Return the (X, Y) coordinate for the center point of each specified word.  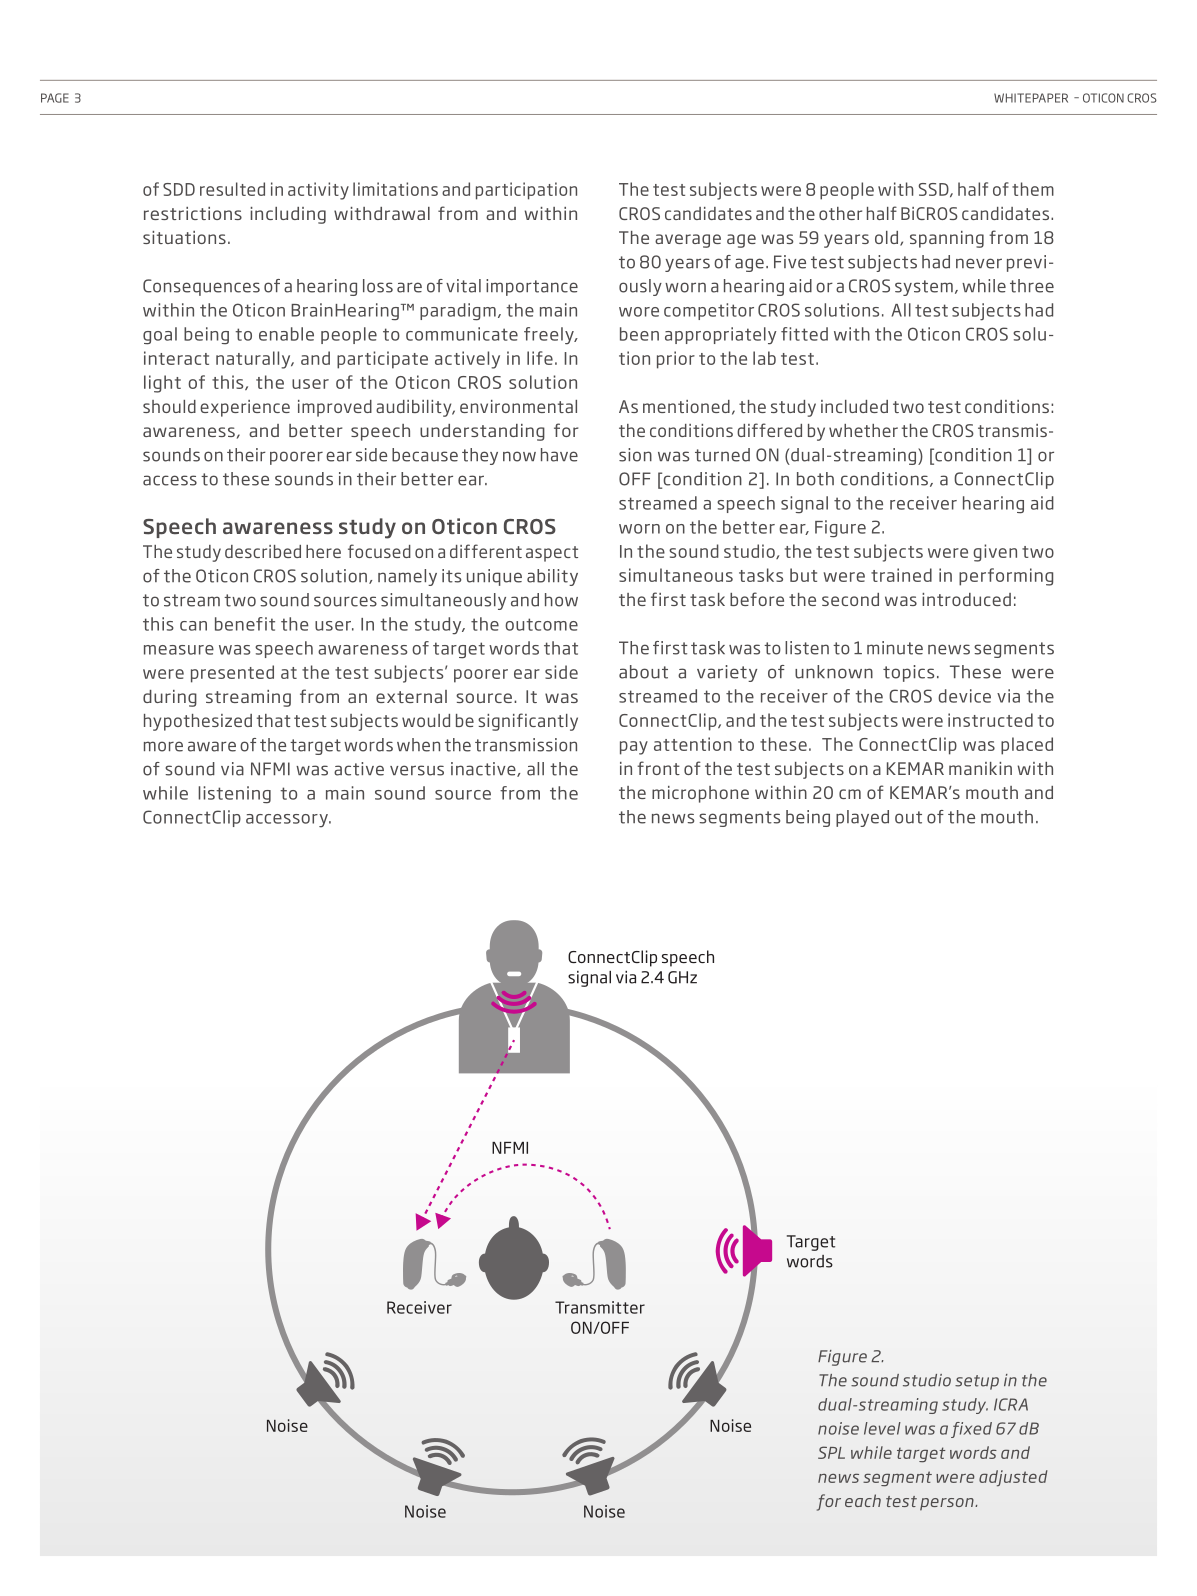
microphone (700, 794)
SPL (831, 1452)
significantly (528, 722)
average (688, 241)
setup (977, 1382)
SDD (179, 189)
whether (863, 430)
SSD (935, 190)
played (862, 818)
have (559, 455)
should (169, 406)
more (163, 746)
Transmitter (600, 1307)
